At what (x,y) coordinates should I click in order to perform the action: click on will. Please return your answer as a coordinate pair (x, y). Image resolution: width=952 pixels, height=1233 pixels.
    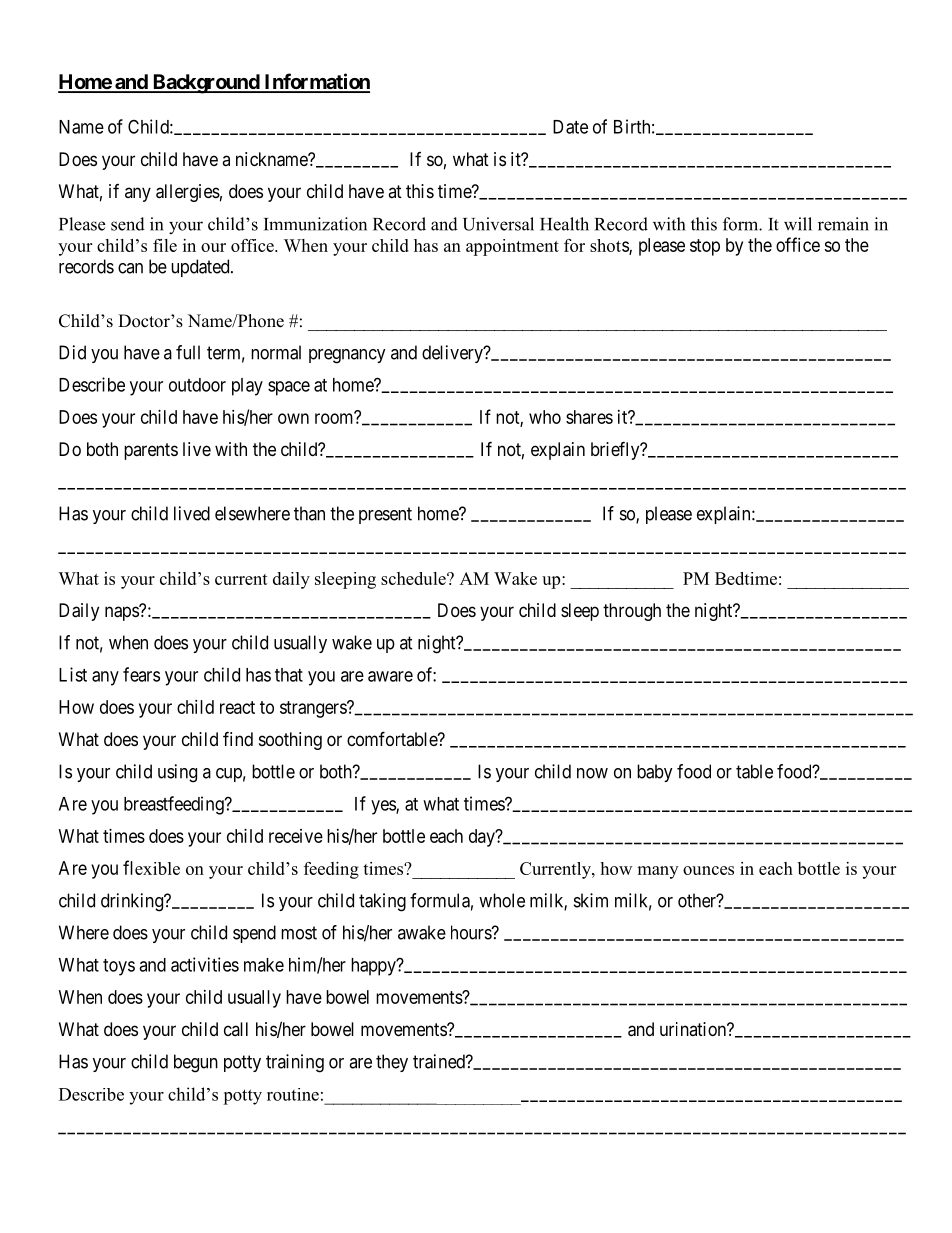
    Looking at the image, I should click on (798, 224).
